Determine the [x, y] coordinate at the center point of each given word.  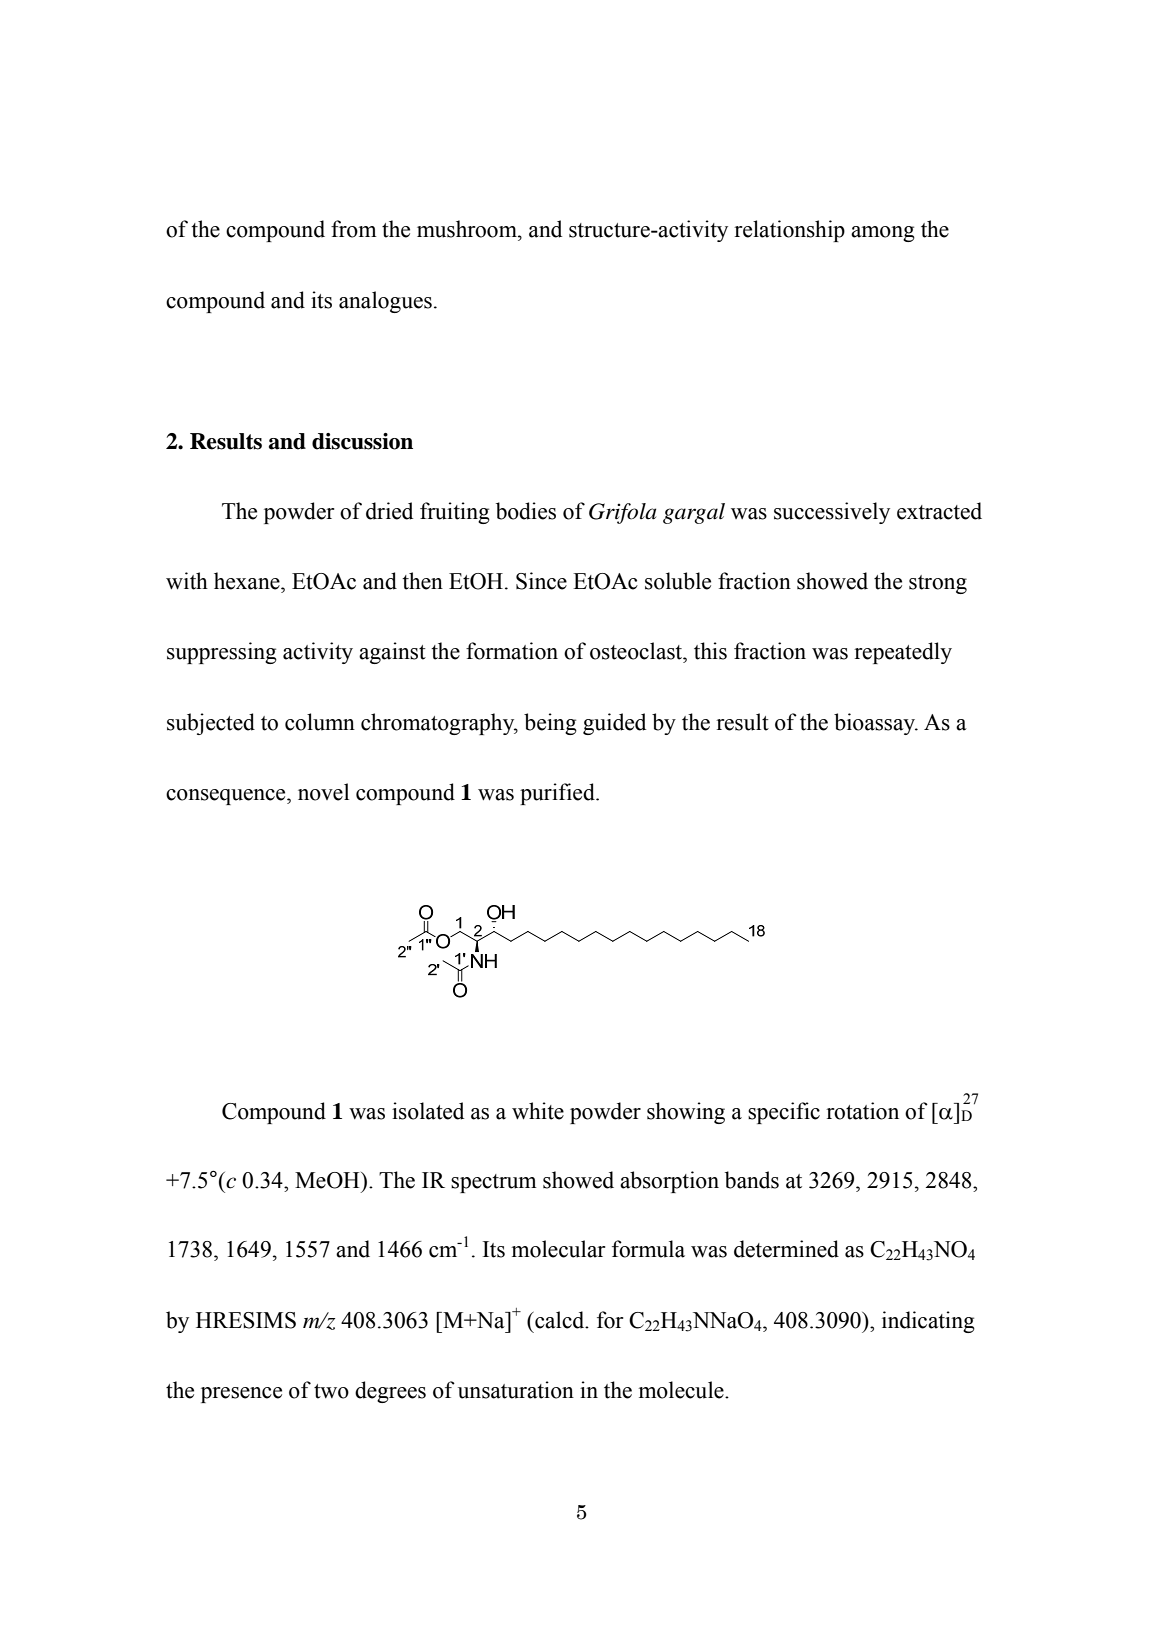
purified [558, 794]
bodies [526, 511]
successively [832, 513]
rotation [862, 1111]
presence [241, 1395]
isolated [428, 1111]
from [354, 229]
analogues [385, 302]
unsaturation [516, 1390]
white [538, 1111]
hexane [248, 581]
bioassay [876, 724]
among [883, 234]
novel [323, 792]
